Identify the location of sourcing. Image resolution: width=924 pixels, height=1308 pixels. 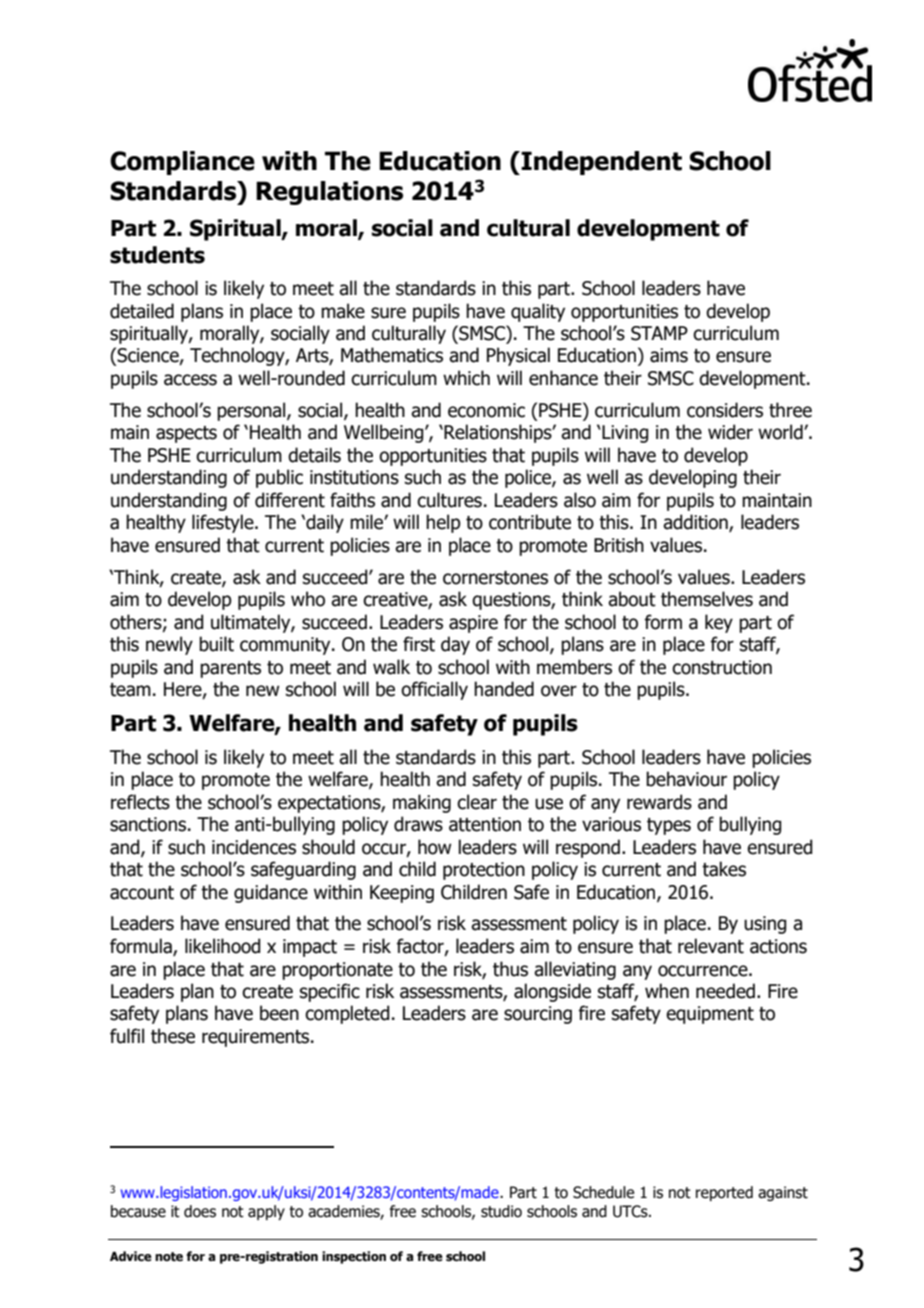
(538, 1015).
